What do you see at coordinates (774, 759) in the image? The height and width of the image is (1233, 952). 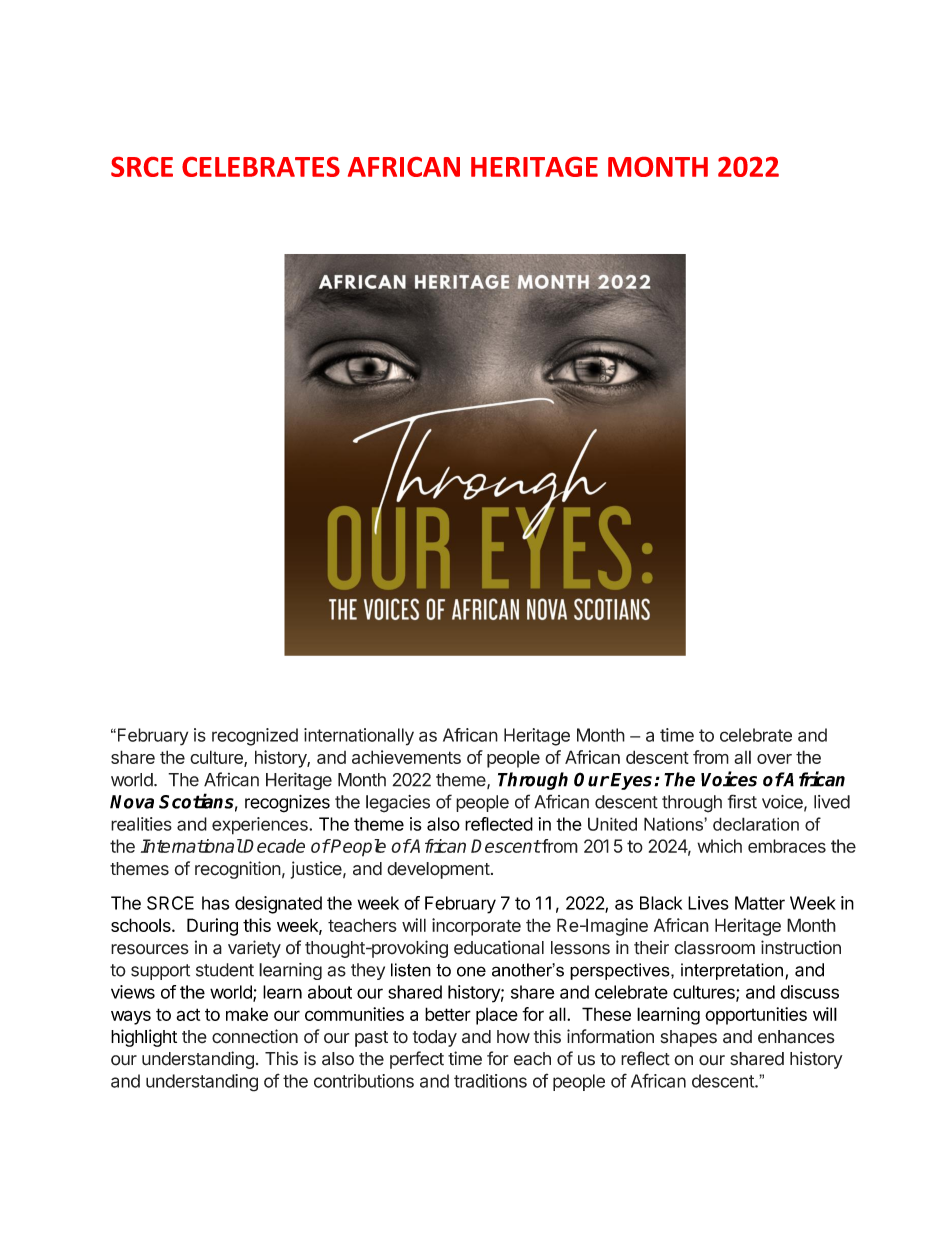 I see `over` at bounding box center [774, 759].
